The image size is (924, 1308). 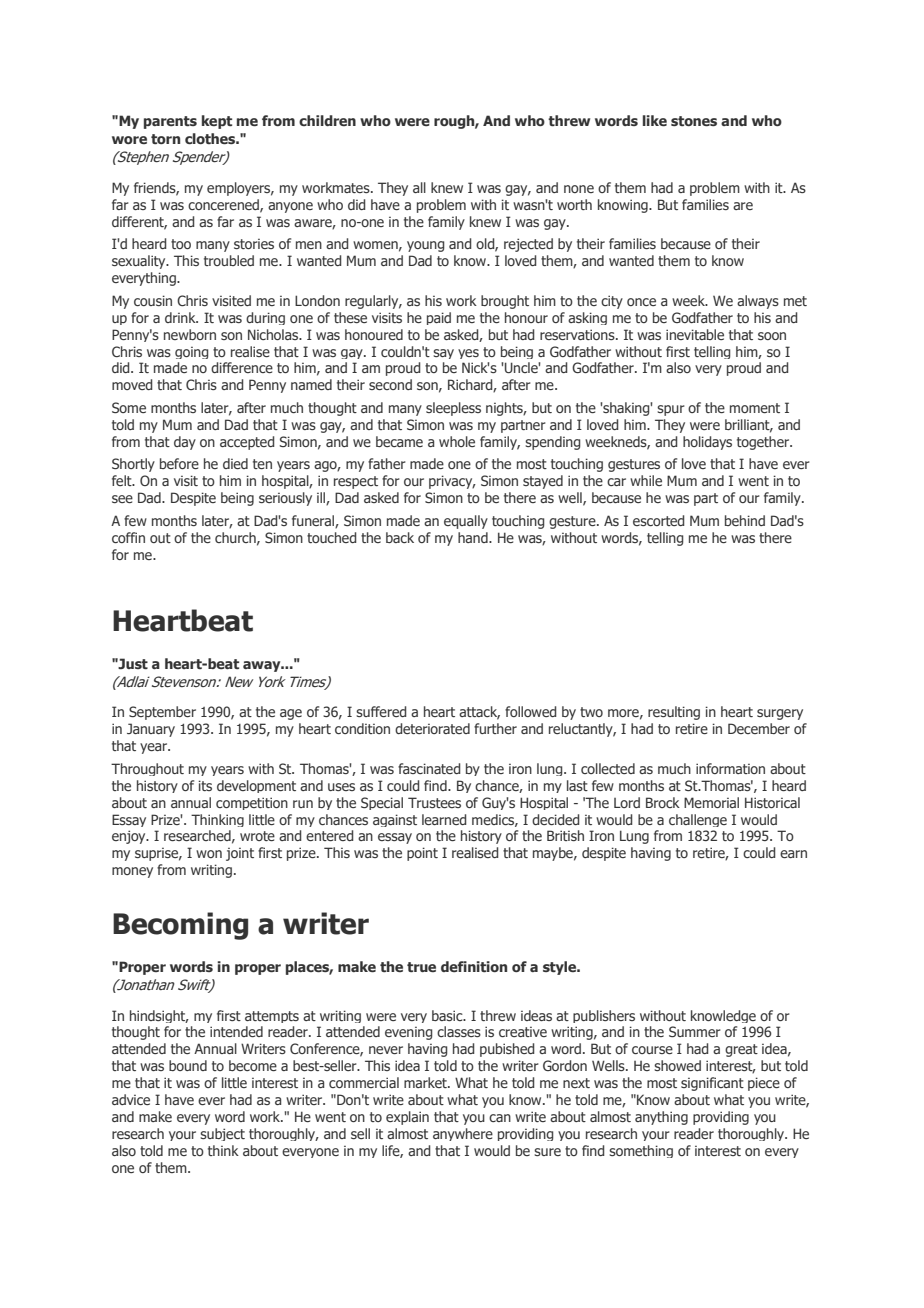 What do you see at coordinates (162, 713) in the screenshot?
I see `September` at bounding box center [162, 713].
